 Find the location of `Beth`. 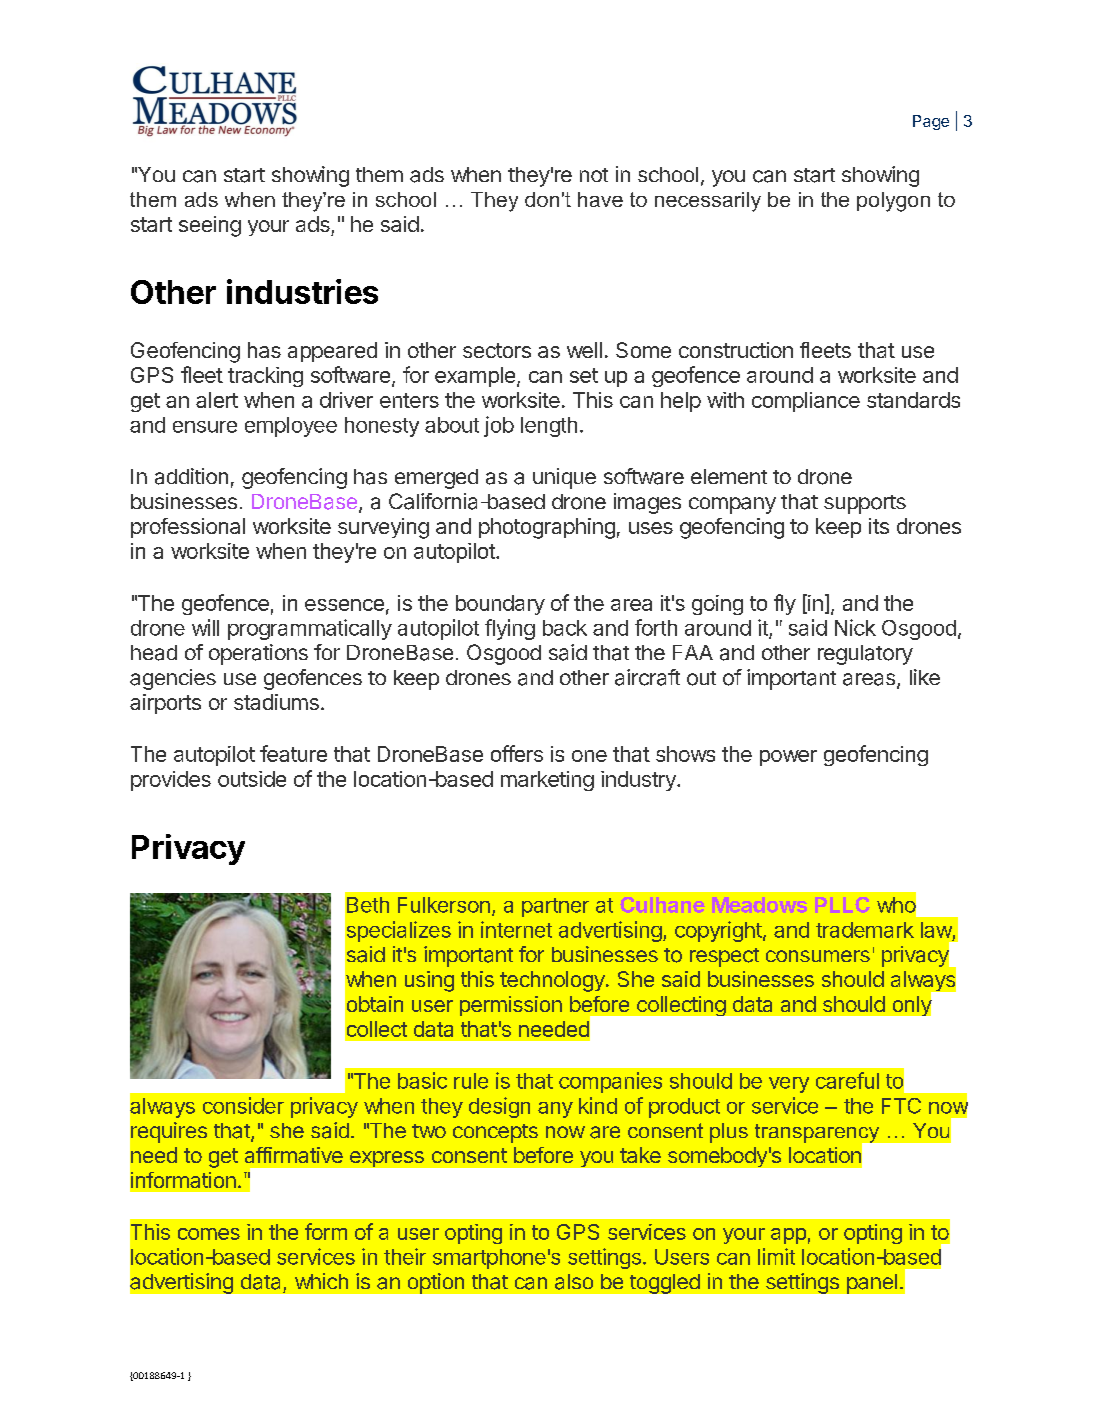

Beth is located at coordinates (368, 905).
